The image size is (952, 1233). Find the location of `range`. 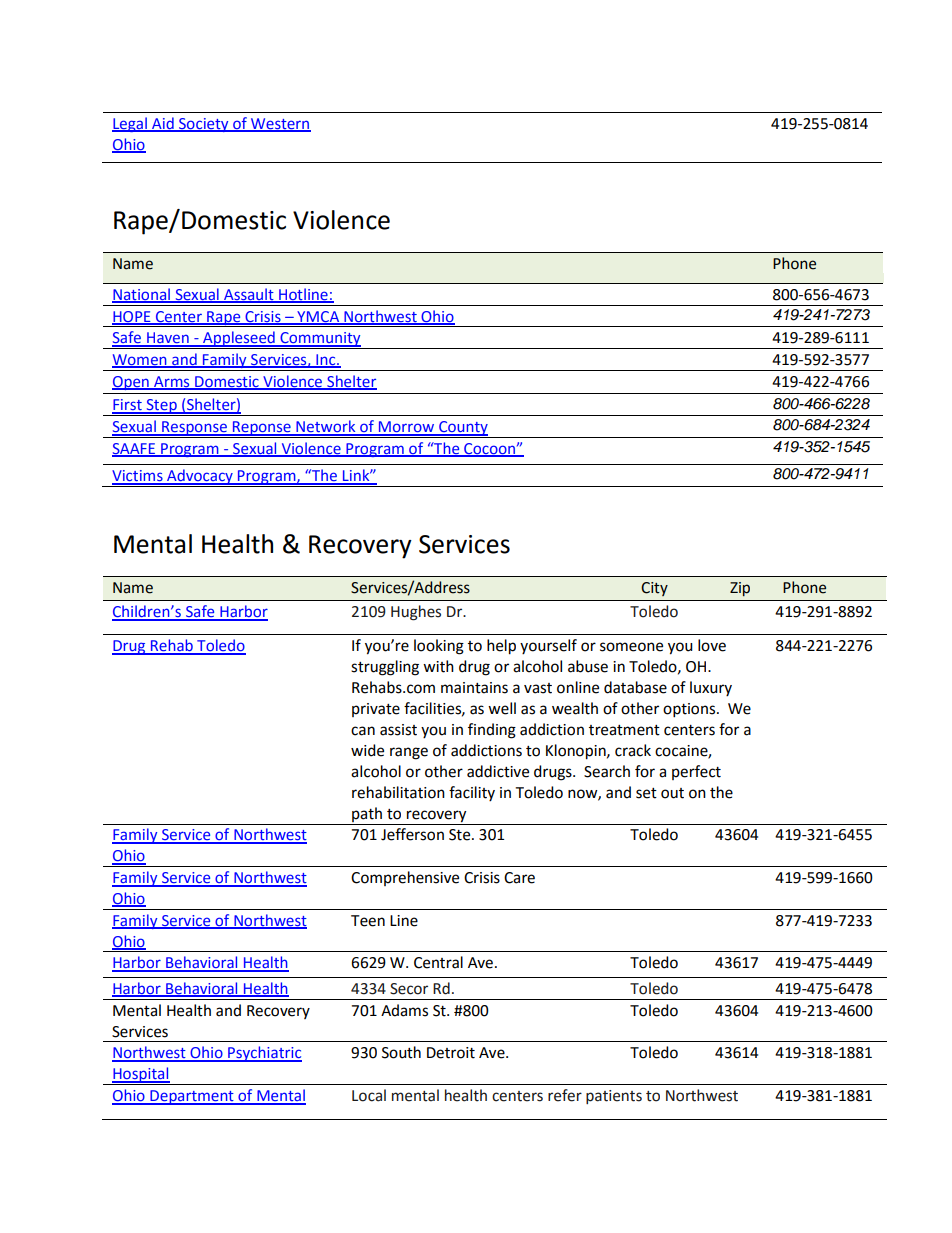

range is located at coordinates (409, 753).
